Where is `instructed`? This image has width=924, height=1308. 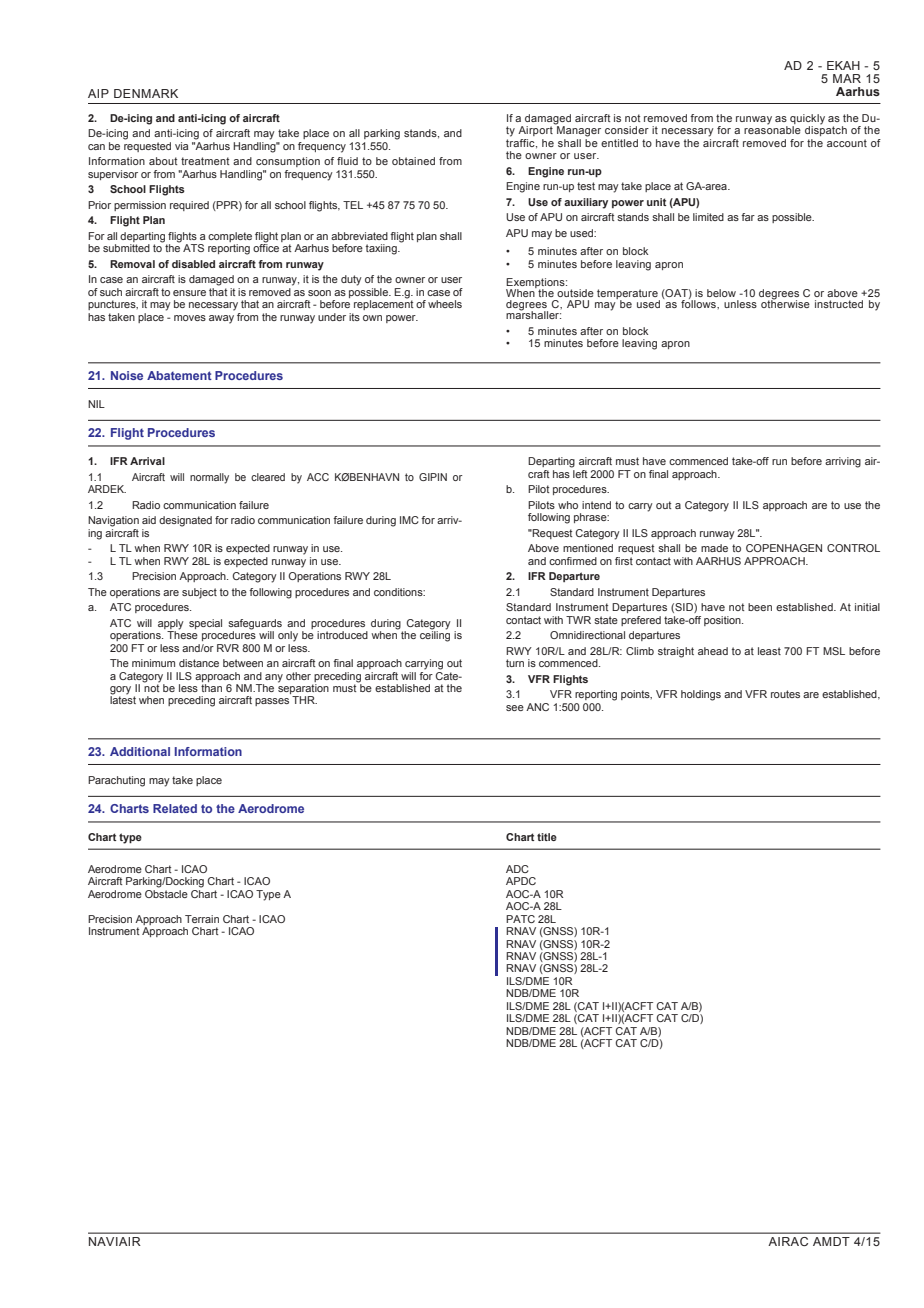 instructed is located at coordinates (839, 304).
